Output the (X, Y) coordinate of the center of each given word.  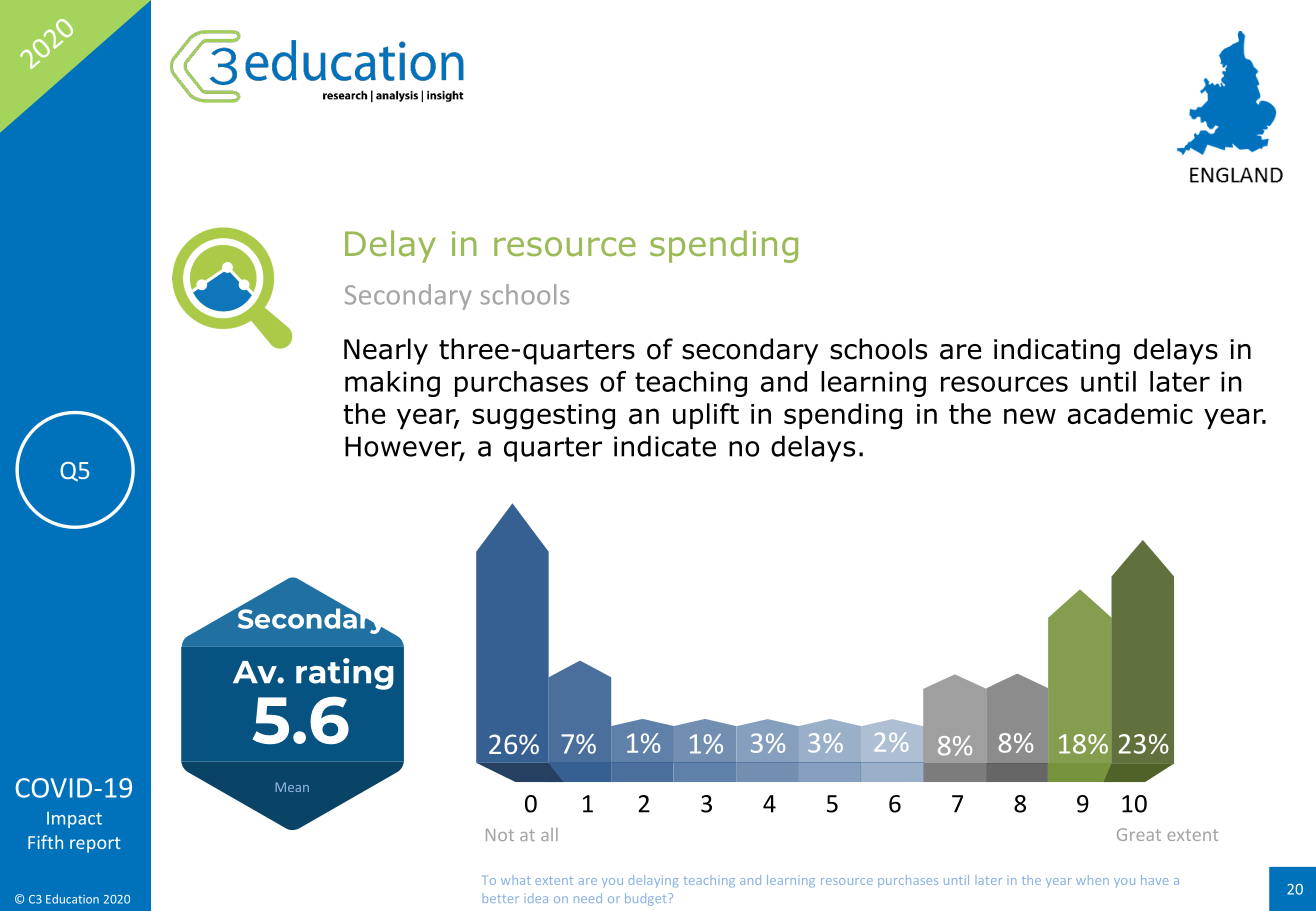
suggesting (543, 417)
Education (72, 899)
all (549, 834)
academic (1130, 413)
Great (1139, 834)
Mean (292, 787)
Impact (74, 820)
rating (345, 674)
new (1030, 416)
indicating (1057, 351)
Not (500, 834)
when (1092, 880)
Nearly (386, 351)
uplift (706, 416)
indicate (665, 446)
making (392, 384)
